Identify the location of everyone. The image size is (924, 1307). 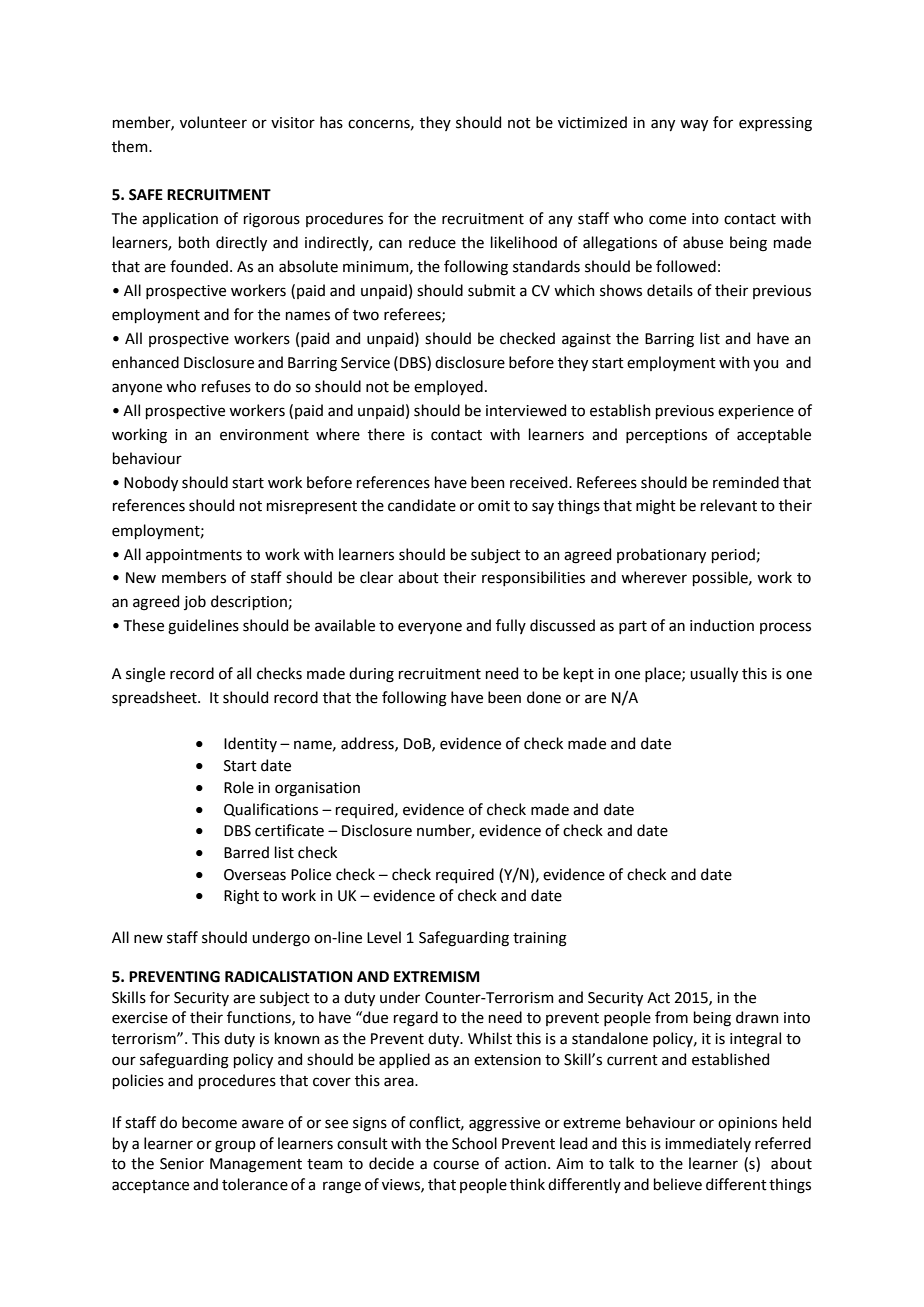
(430, 628).
